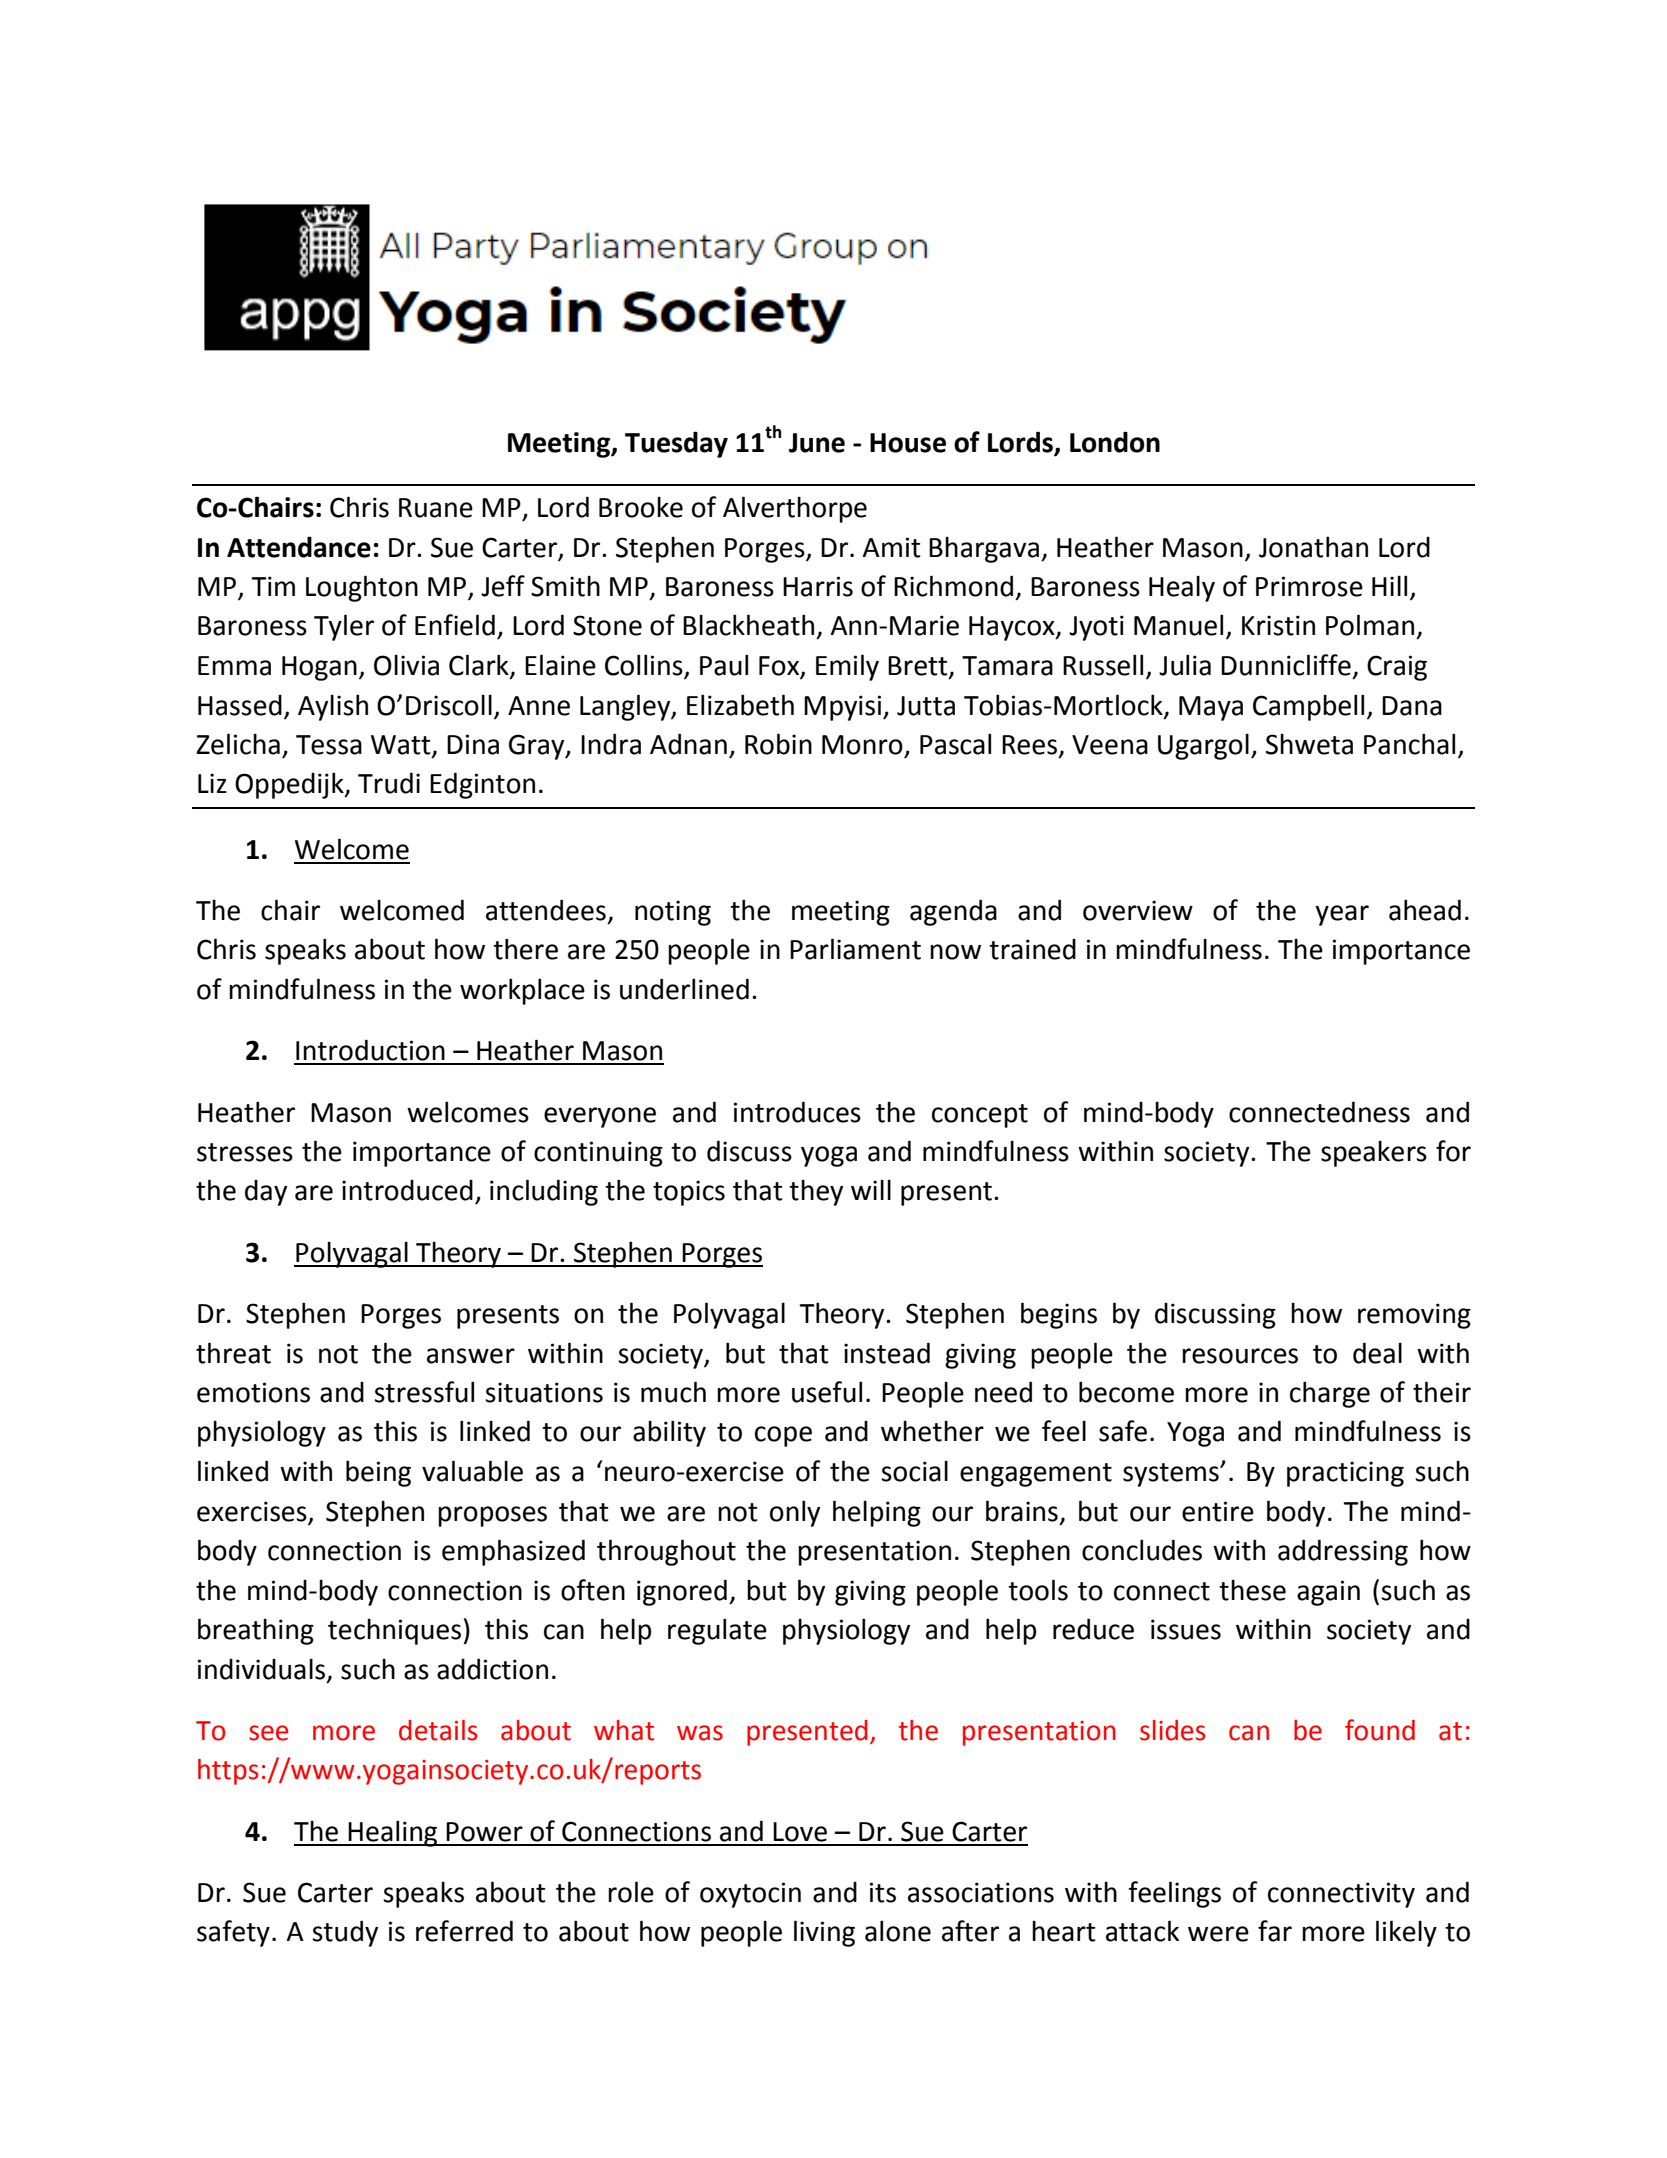 The width and height of the screenshot is (1667, 2158). Describe the element at coordinates (345, 1933) in the screenshot. I see `study` at that location.
